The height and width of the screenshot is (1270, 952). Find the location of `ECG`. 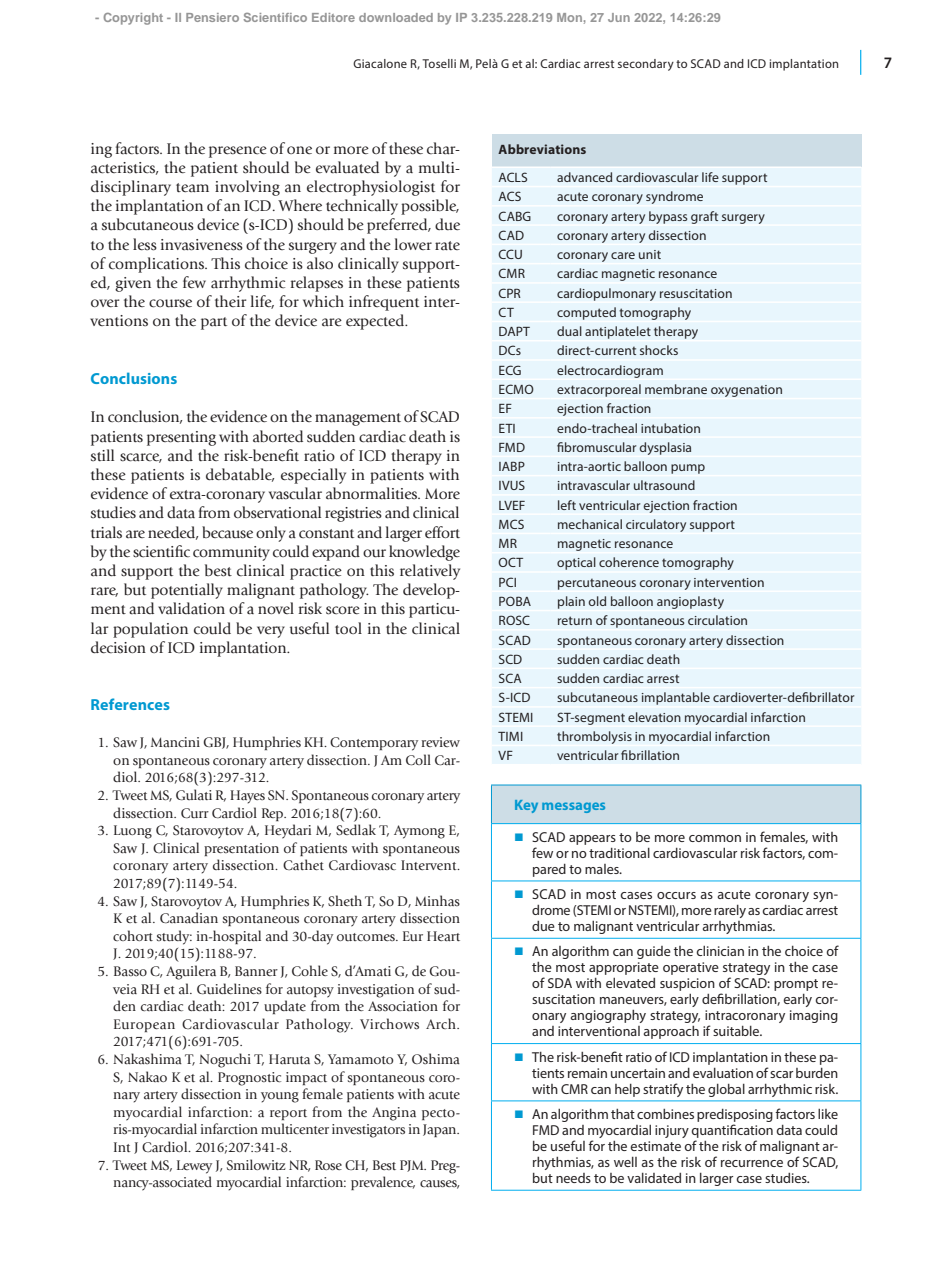

ECG is located at coordinates (510, 370).
